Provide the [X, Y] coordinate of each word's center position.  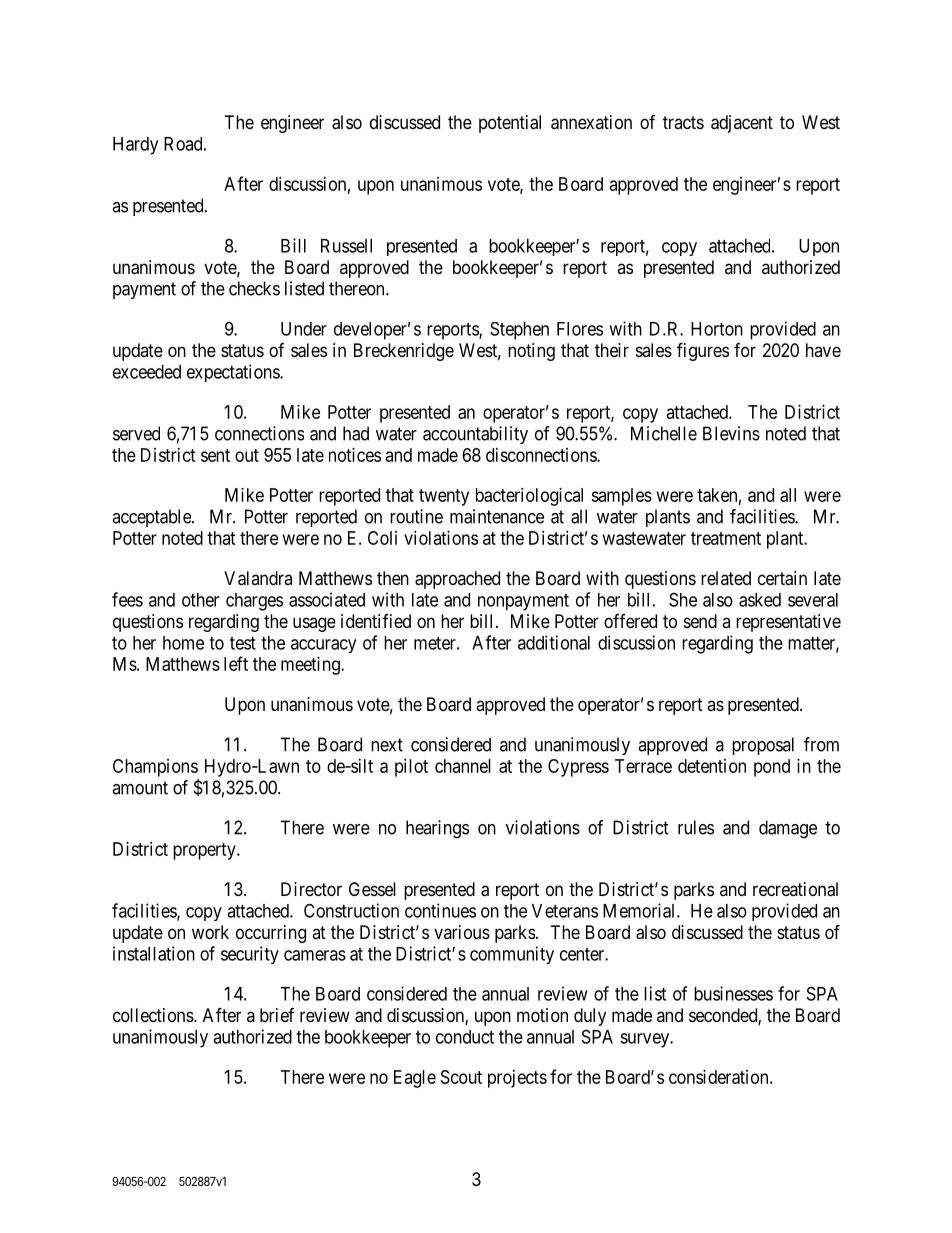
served [136, 433]
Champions [155, 768]
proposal [763, 746]
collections [154, 1015]
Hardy [135, 146]
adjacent [742, 124]
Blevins [731, 433]
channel [463, 766]
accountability [475, 435]
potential [510, 124]
